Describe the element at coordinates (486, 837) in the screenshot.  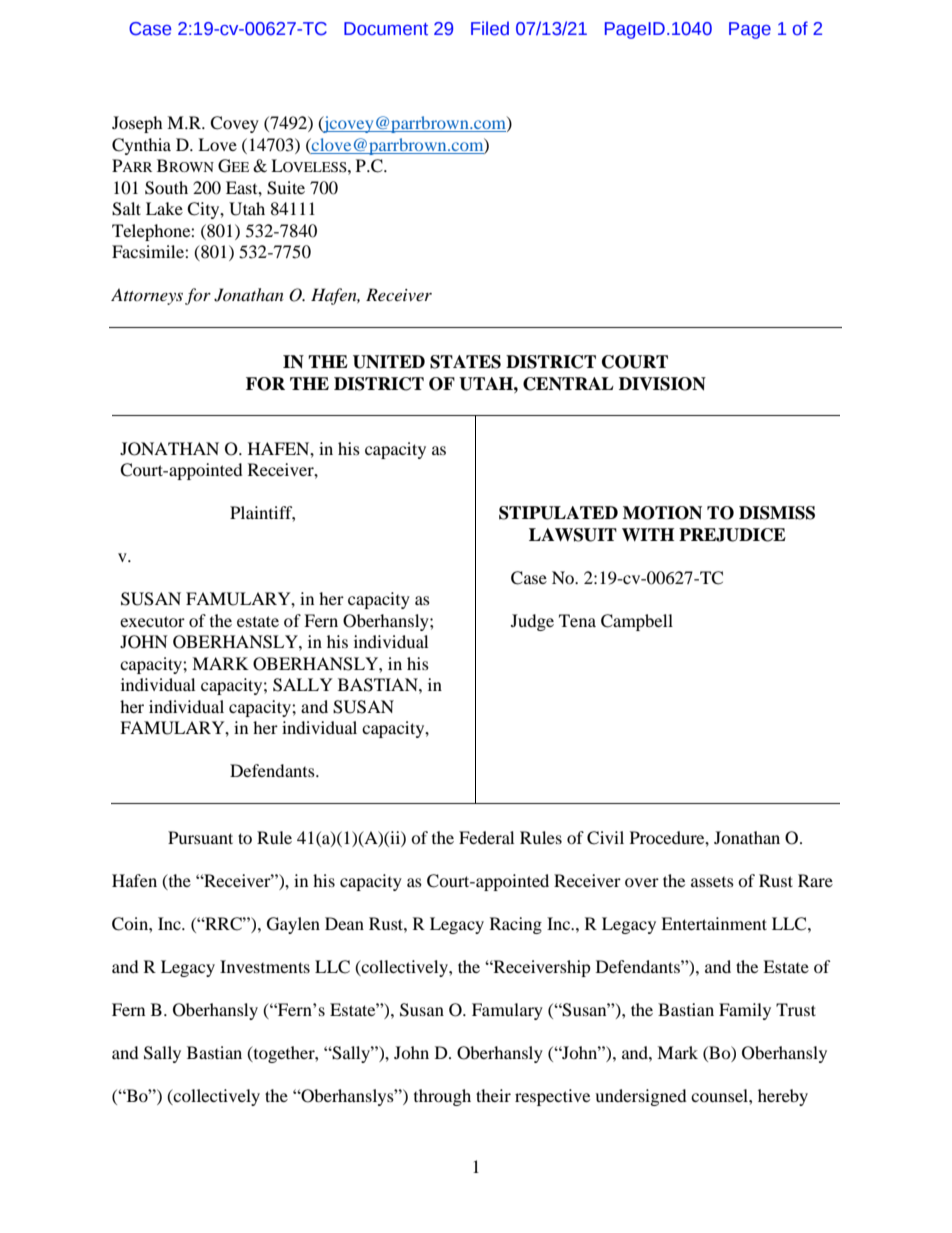
I see `Federal` at that location.
